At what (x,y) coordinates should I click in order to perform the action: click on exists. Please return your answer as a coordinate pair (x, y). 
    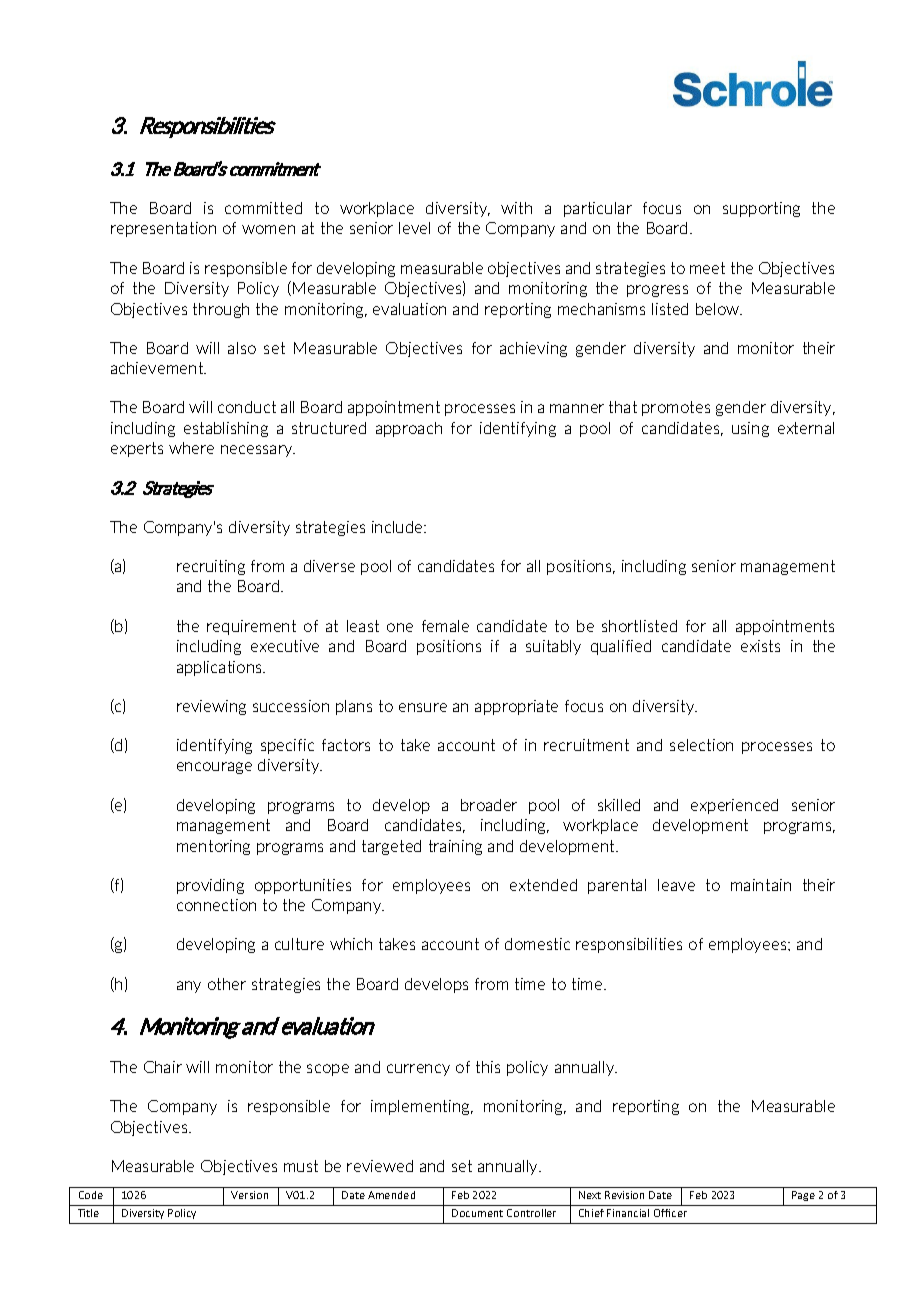
    Looking at the image, I should click on (760, 646).
